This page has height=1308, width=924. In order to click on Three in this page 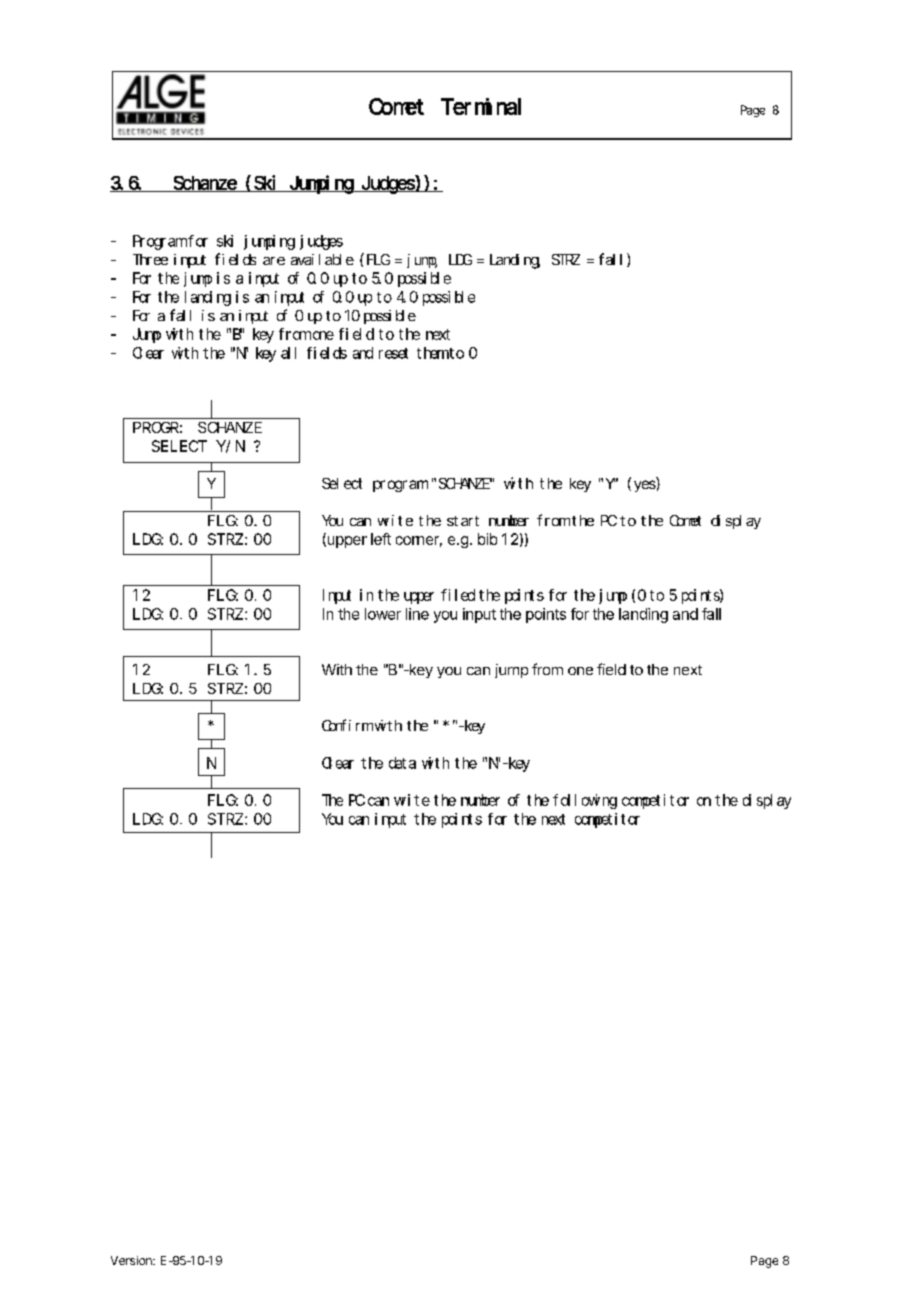, I will do `click(150, 259)`.
